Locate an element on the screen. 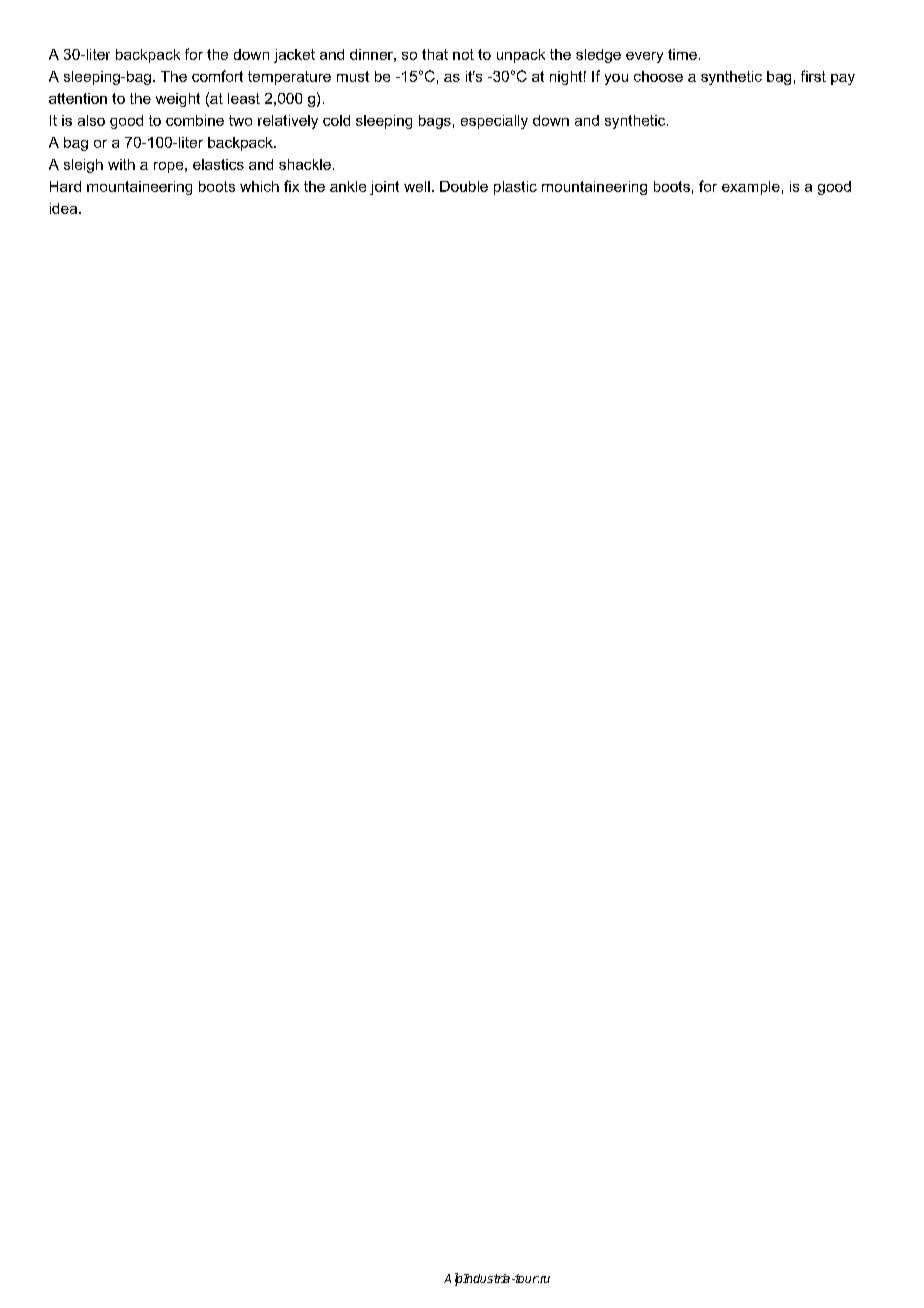 This screenshot has width=924, height=1308. weight is located at coordinates (178, 100).
